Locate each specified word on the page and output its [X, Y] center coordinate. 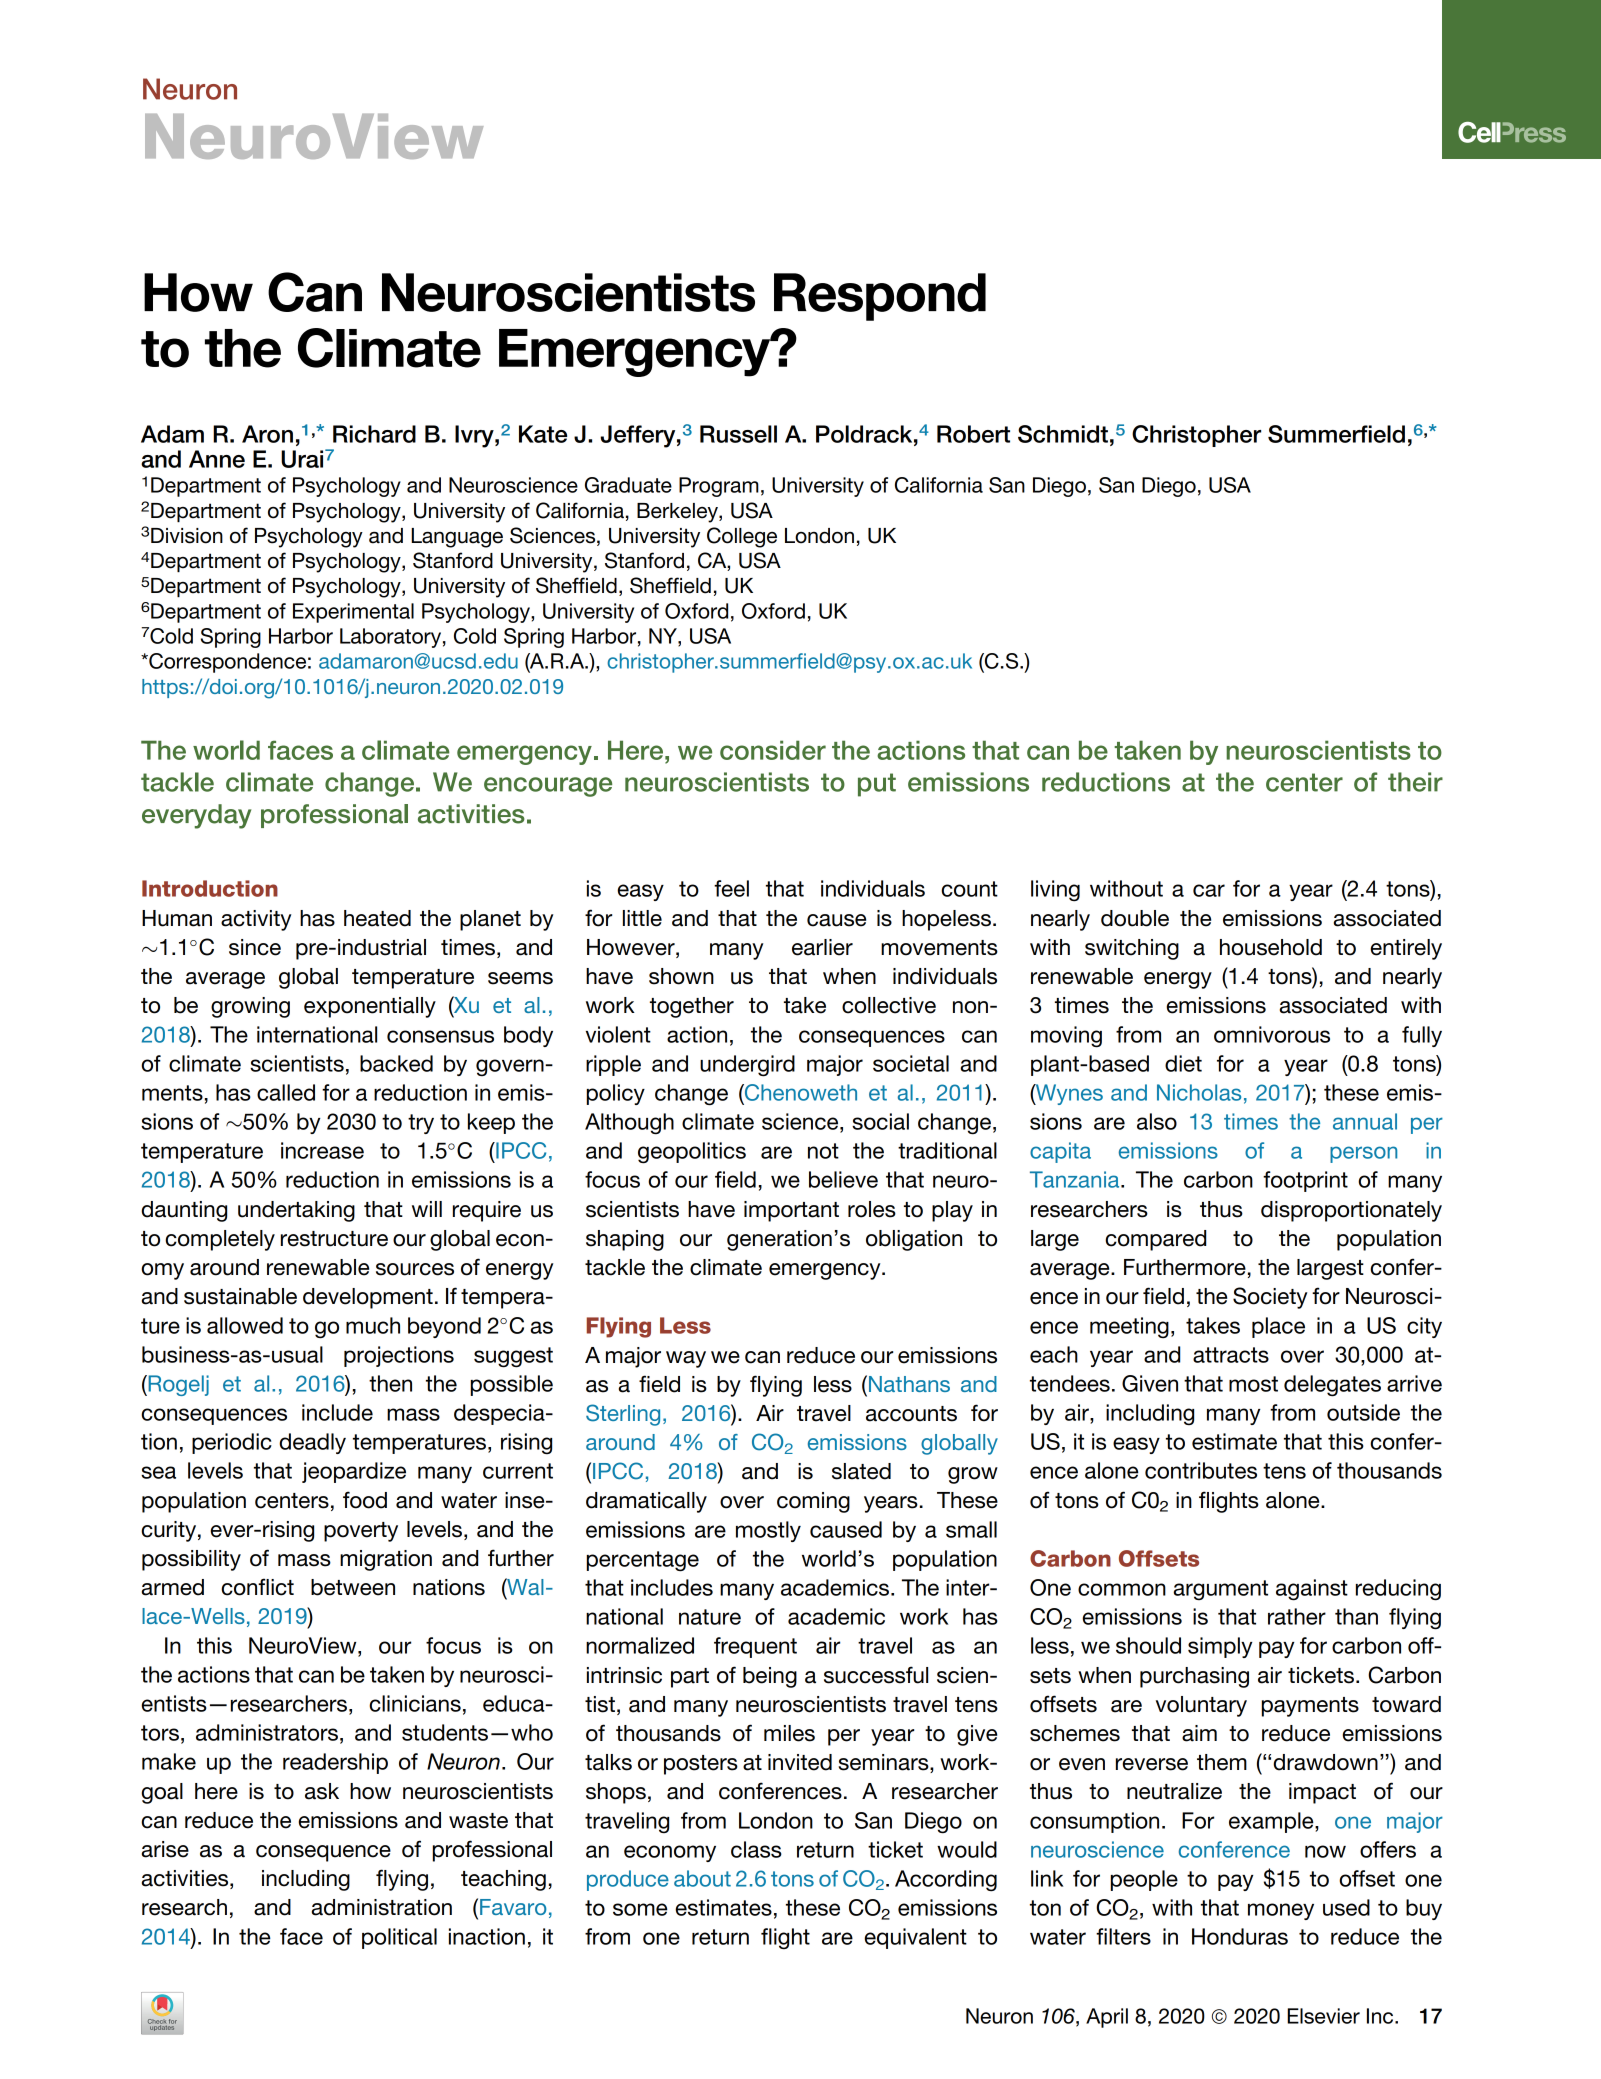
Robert [973, 434]
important [791, 1211]
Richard [374, 434]
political [399, 1938]
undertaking [296, 1211]
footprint [1305, 1181]
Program [719, 487]
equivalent [915, 1938]
